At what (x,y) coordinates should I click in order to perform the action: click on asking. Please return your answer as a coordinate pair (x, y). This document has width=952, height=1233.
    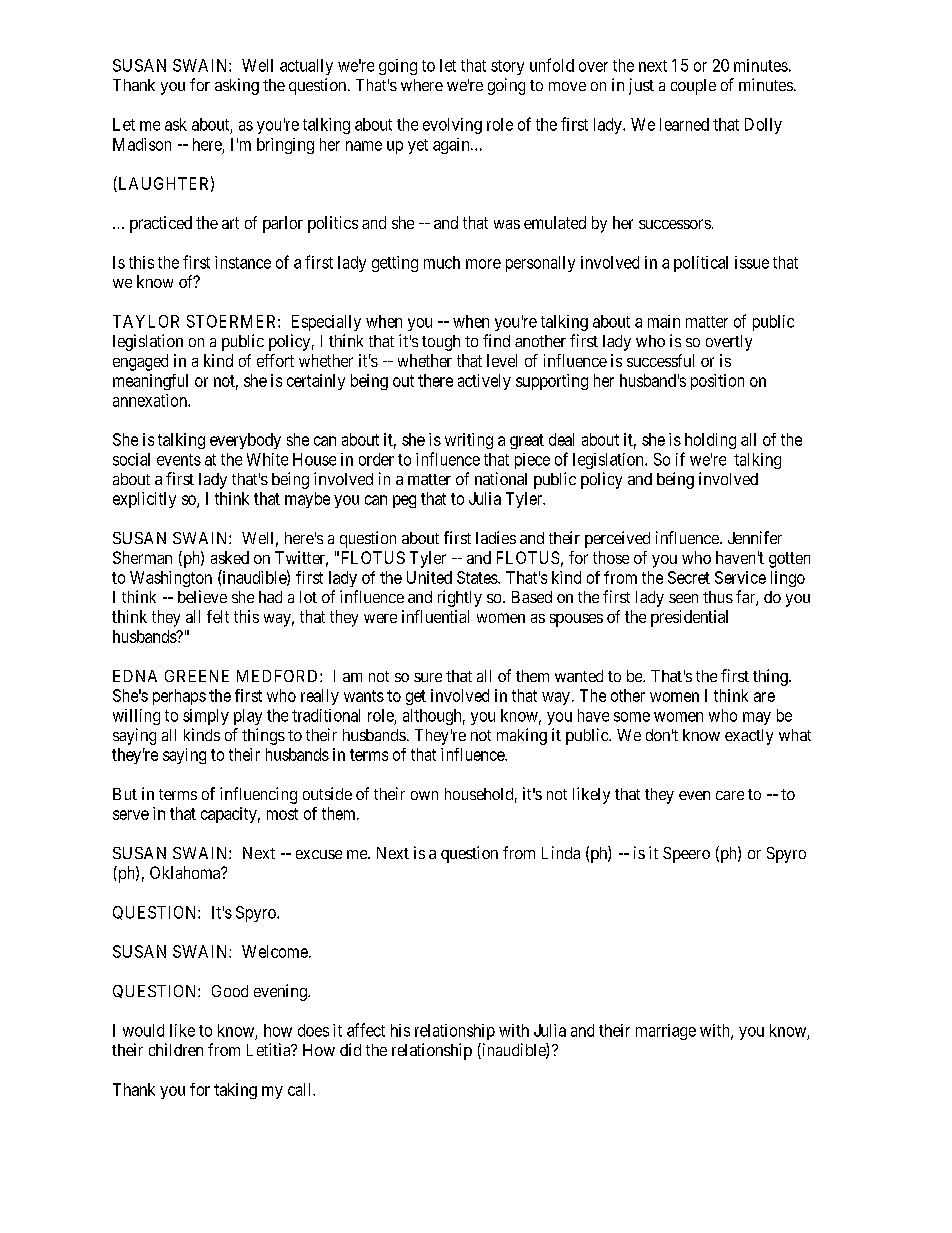
    Looking at the image, I should click on (237, 86).
